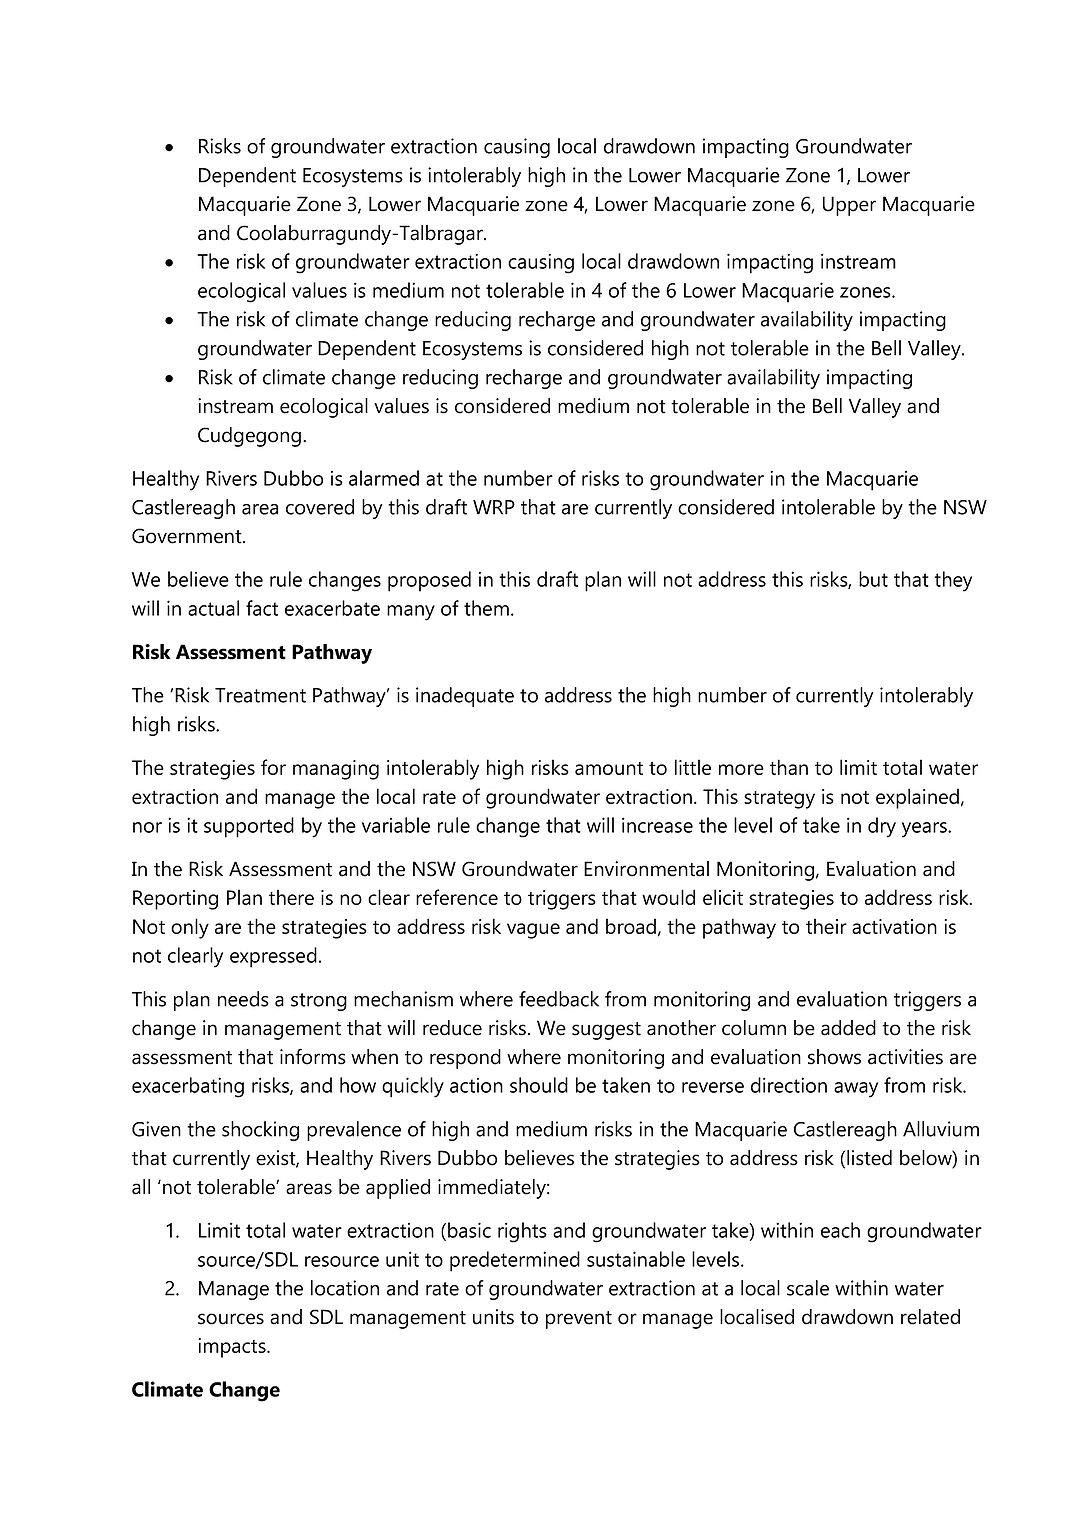 The height and width of the page is (1539, 1088). I want to click on explained, so click(917, 798).
